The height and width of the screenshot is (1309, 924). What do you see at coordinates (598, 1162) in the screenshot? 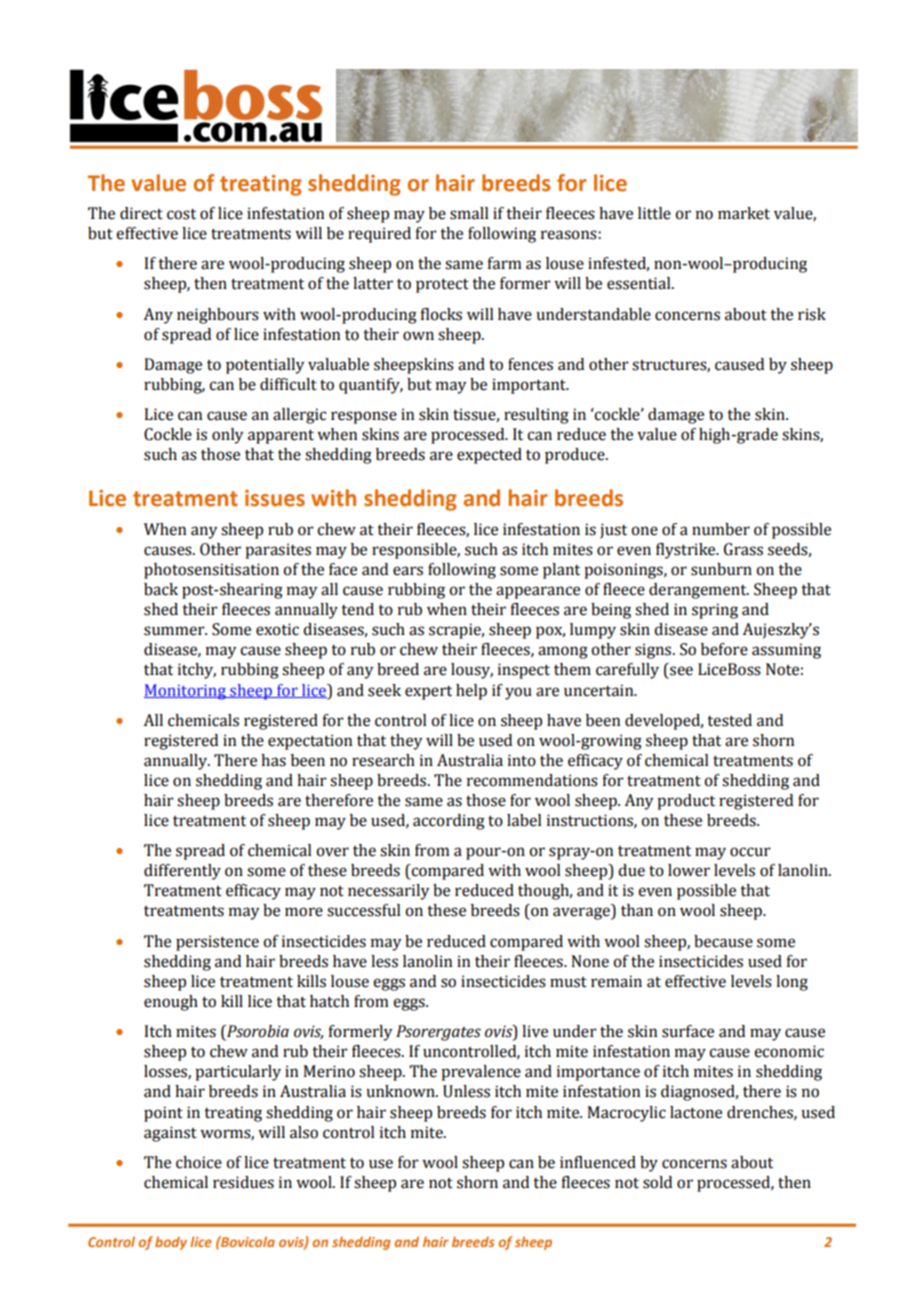
I see `influenced` at bounding box center [598, 1162].
